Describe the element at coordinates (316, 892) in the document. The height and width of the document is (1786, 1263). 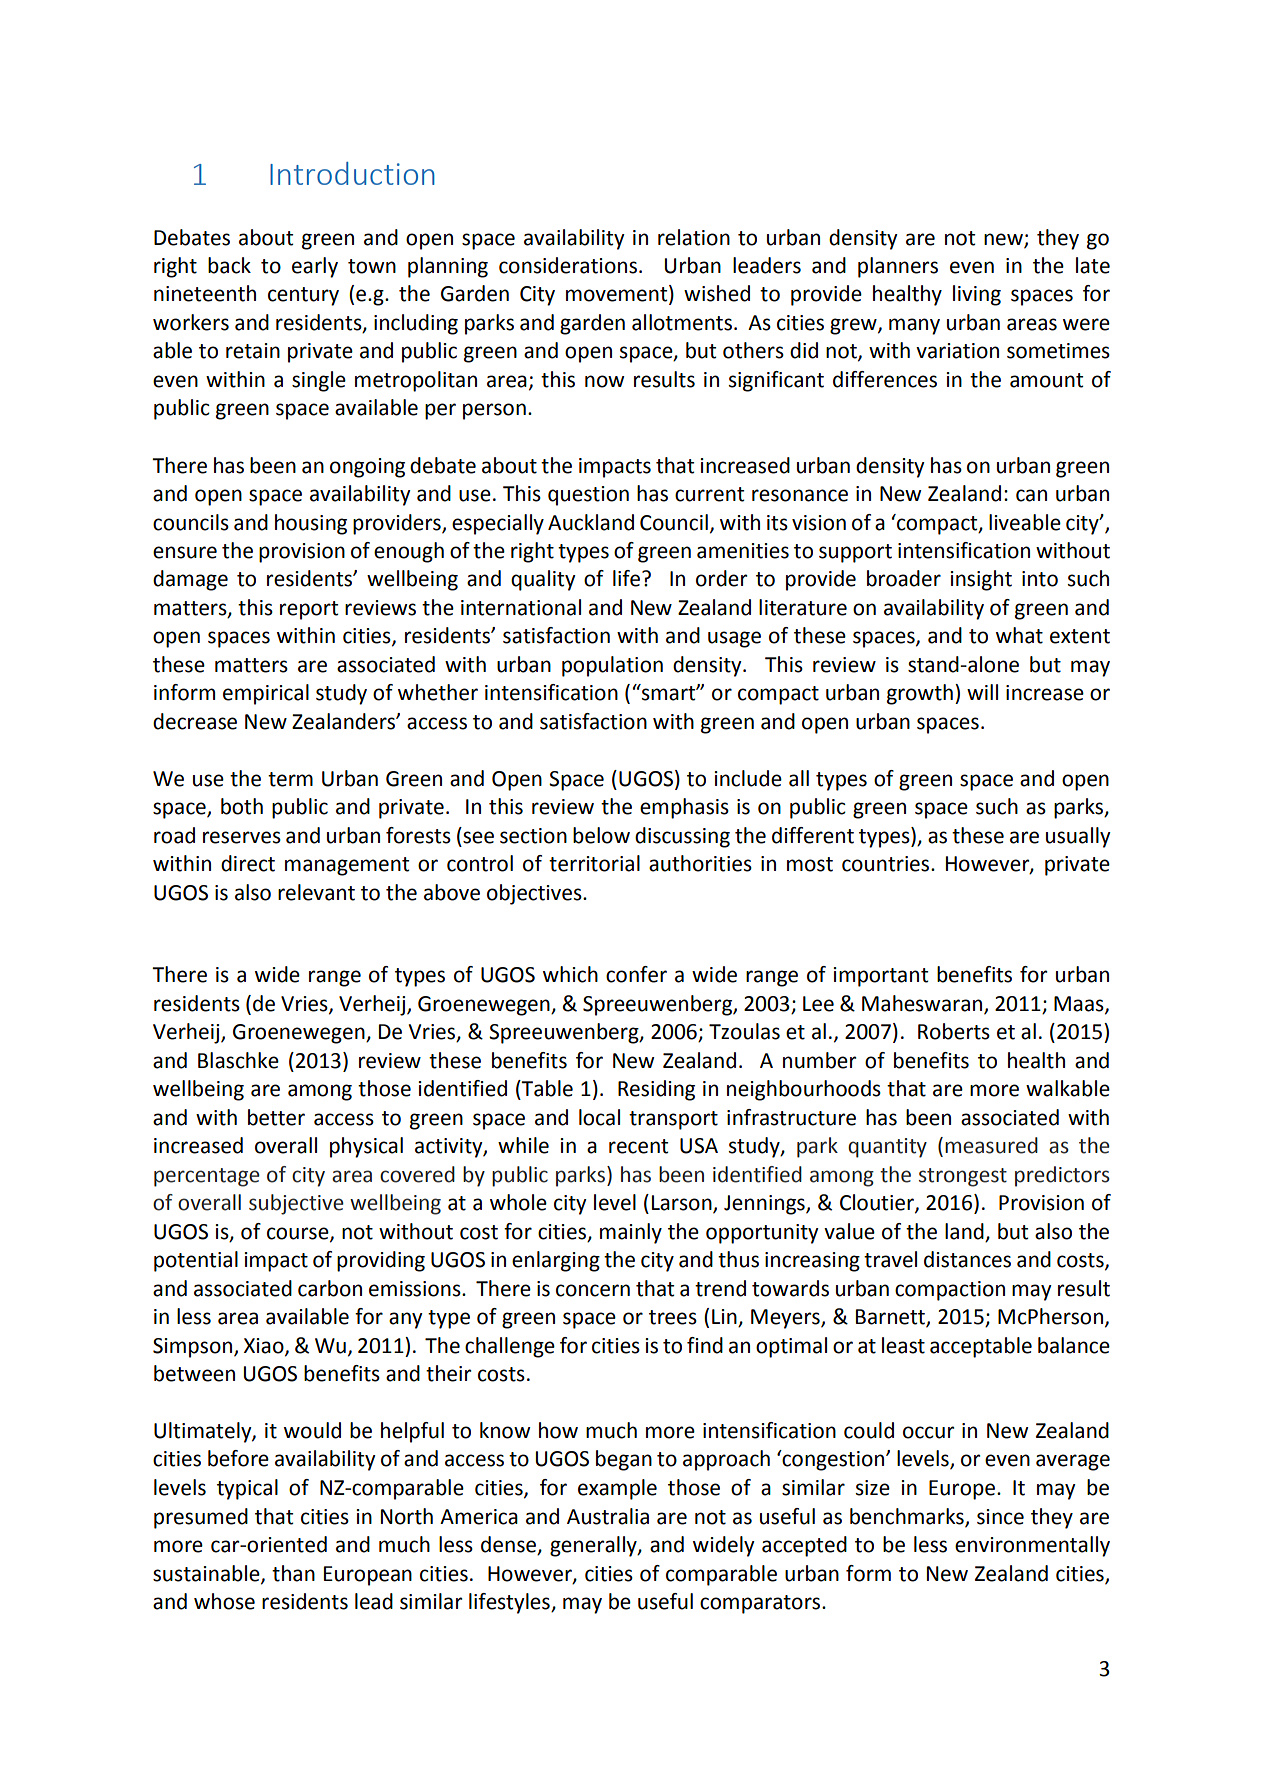
I see `relevant` at that location.
